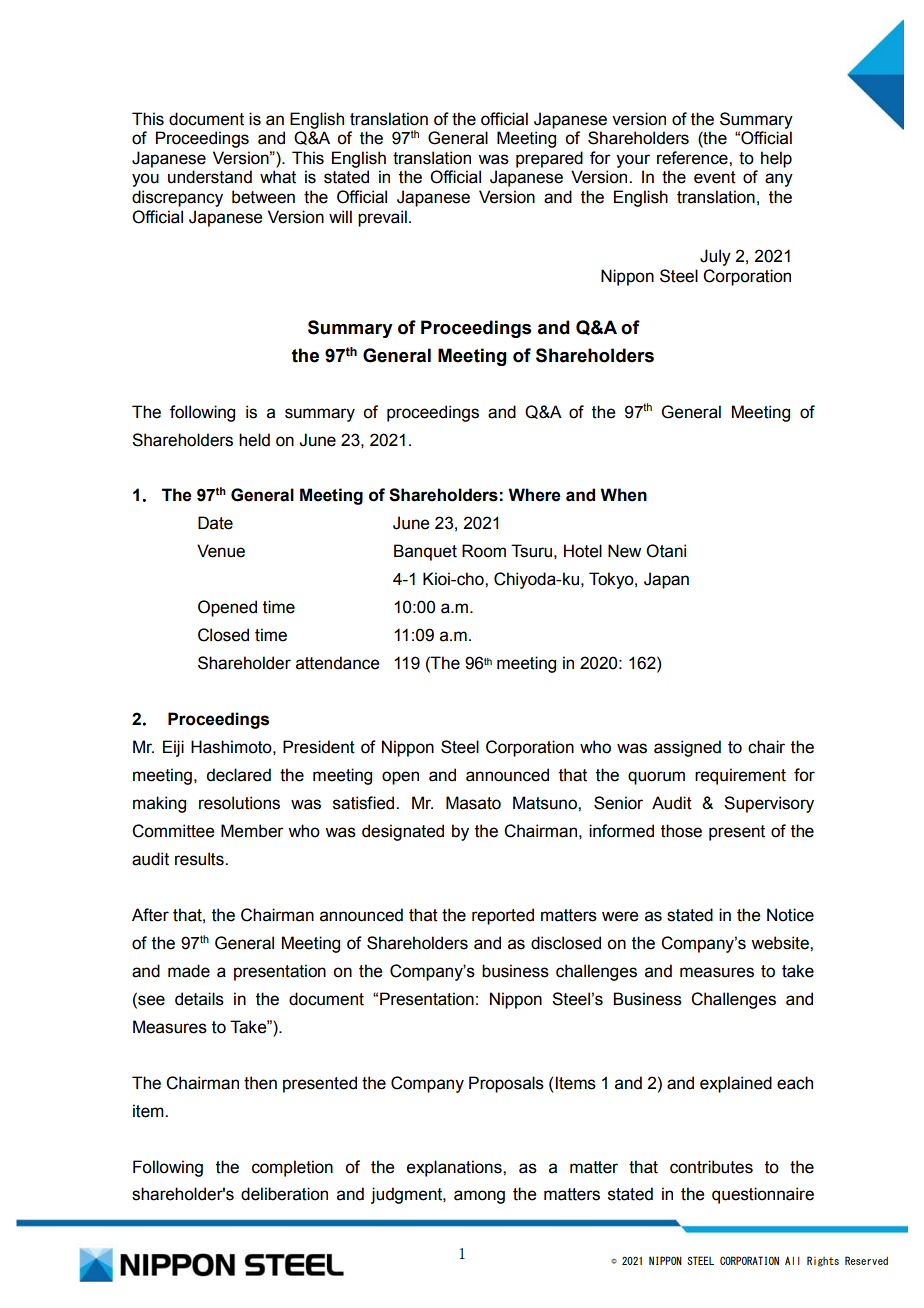 This screenshot has width=924, height=1308. I want to click on between, so click(263, 197).
